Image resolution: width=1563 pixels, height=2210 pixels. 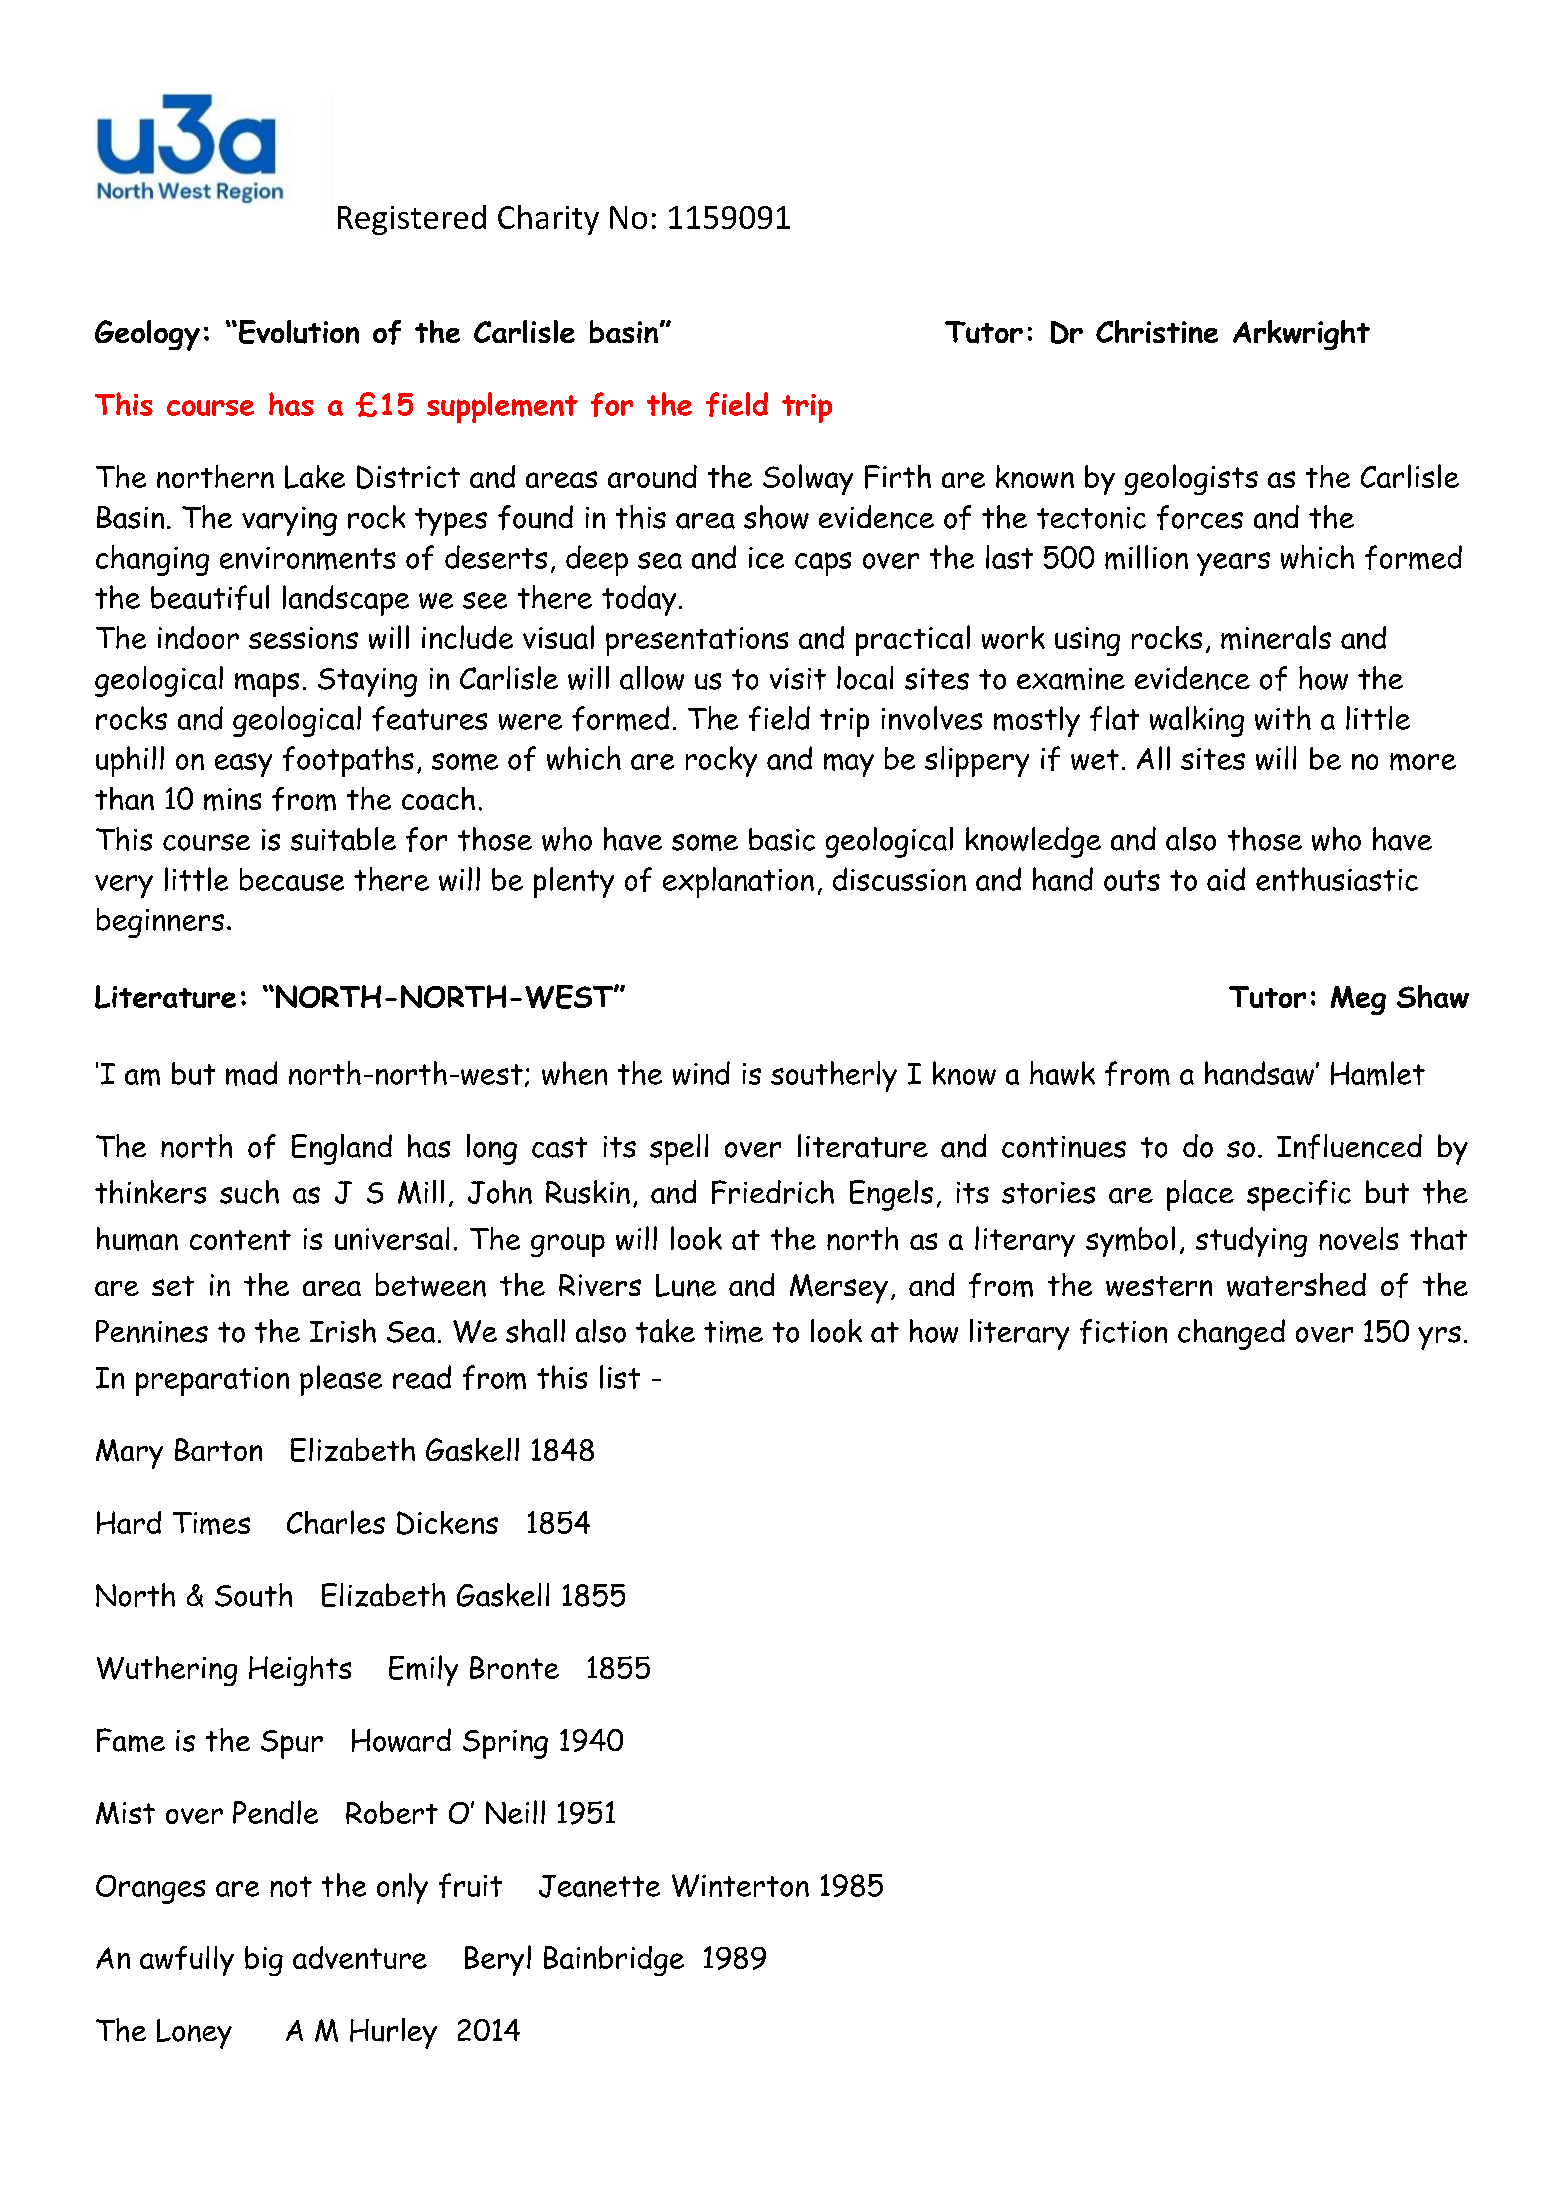 What do you see at coordinates (264, 1961) in the image?
I see `big` at bounding box center [264, 1961].
